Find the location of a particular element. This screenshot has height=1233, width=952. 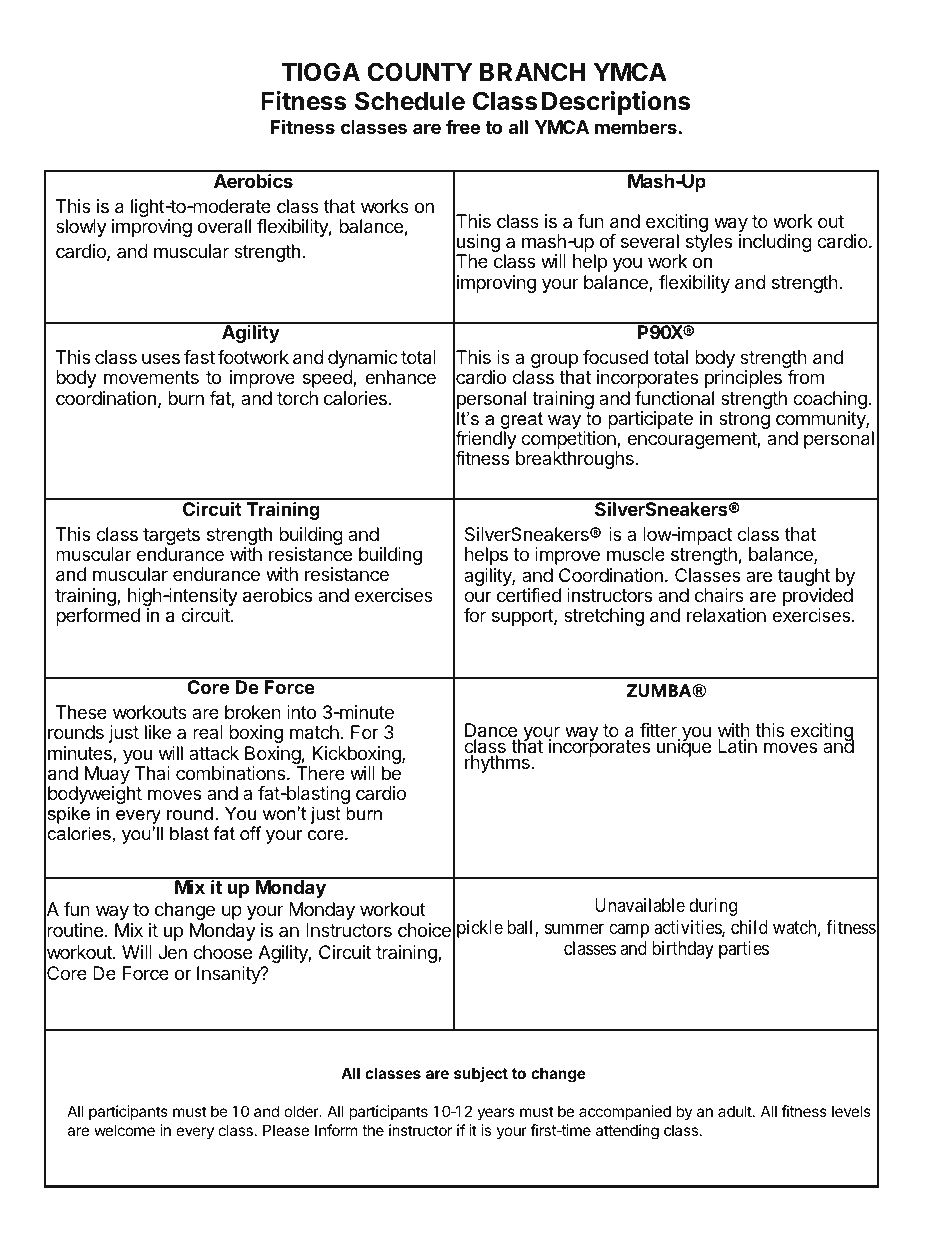

members is located at coordinates (636, 127).
